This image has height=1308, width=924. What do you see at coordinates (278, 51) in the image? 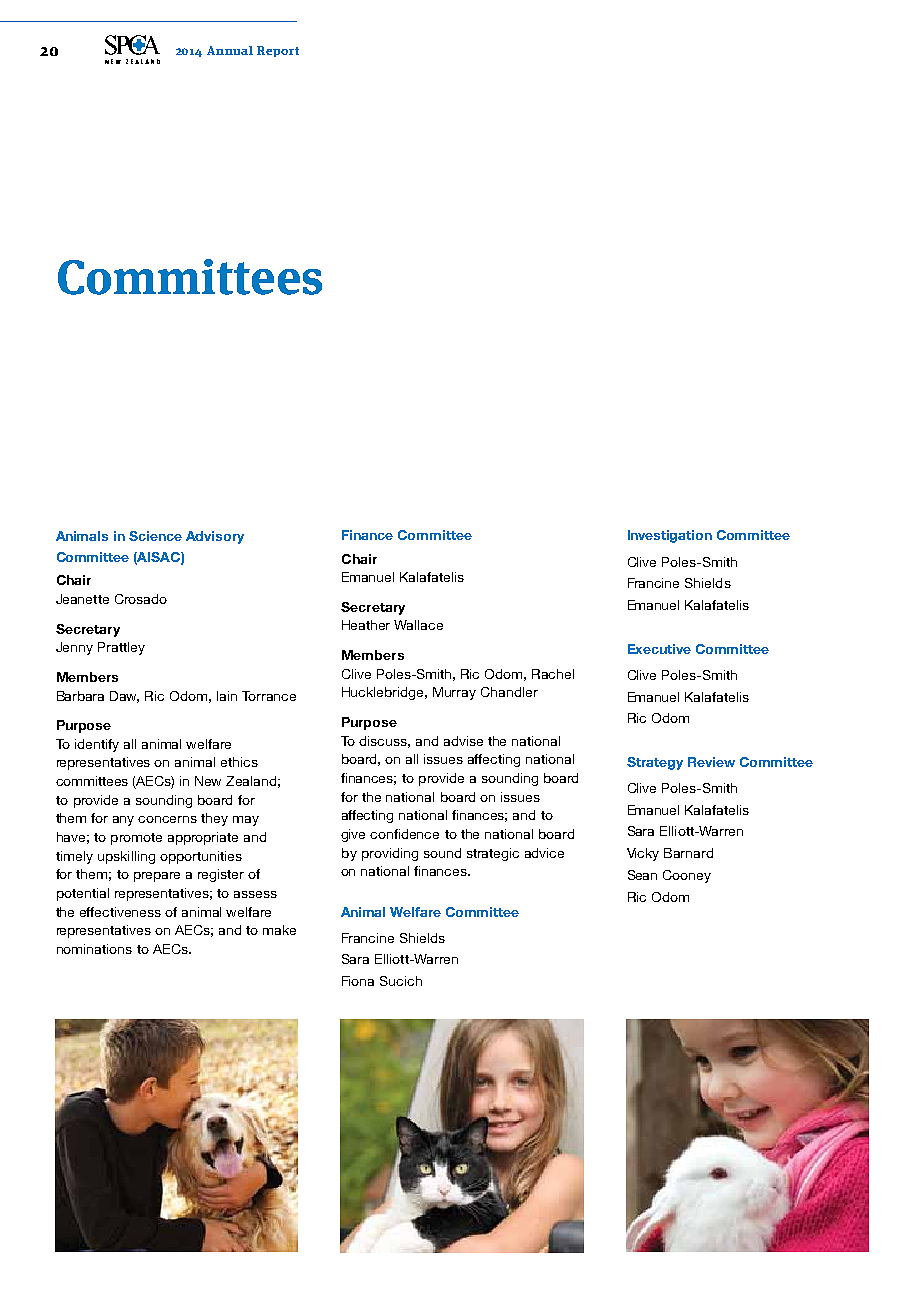
I see `Report` at bounding box center [278, 51].
